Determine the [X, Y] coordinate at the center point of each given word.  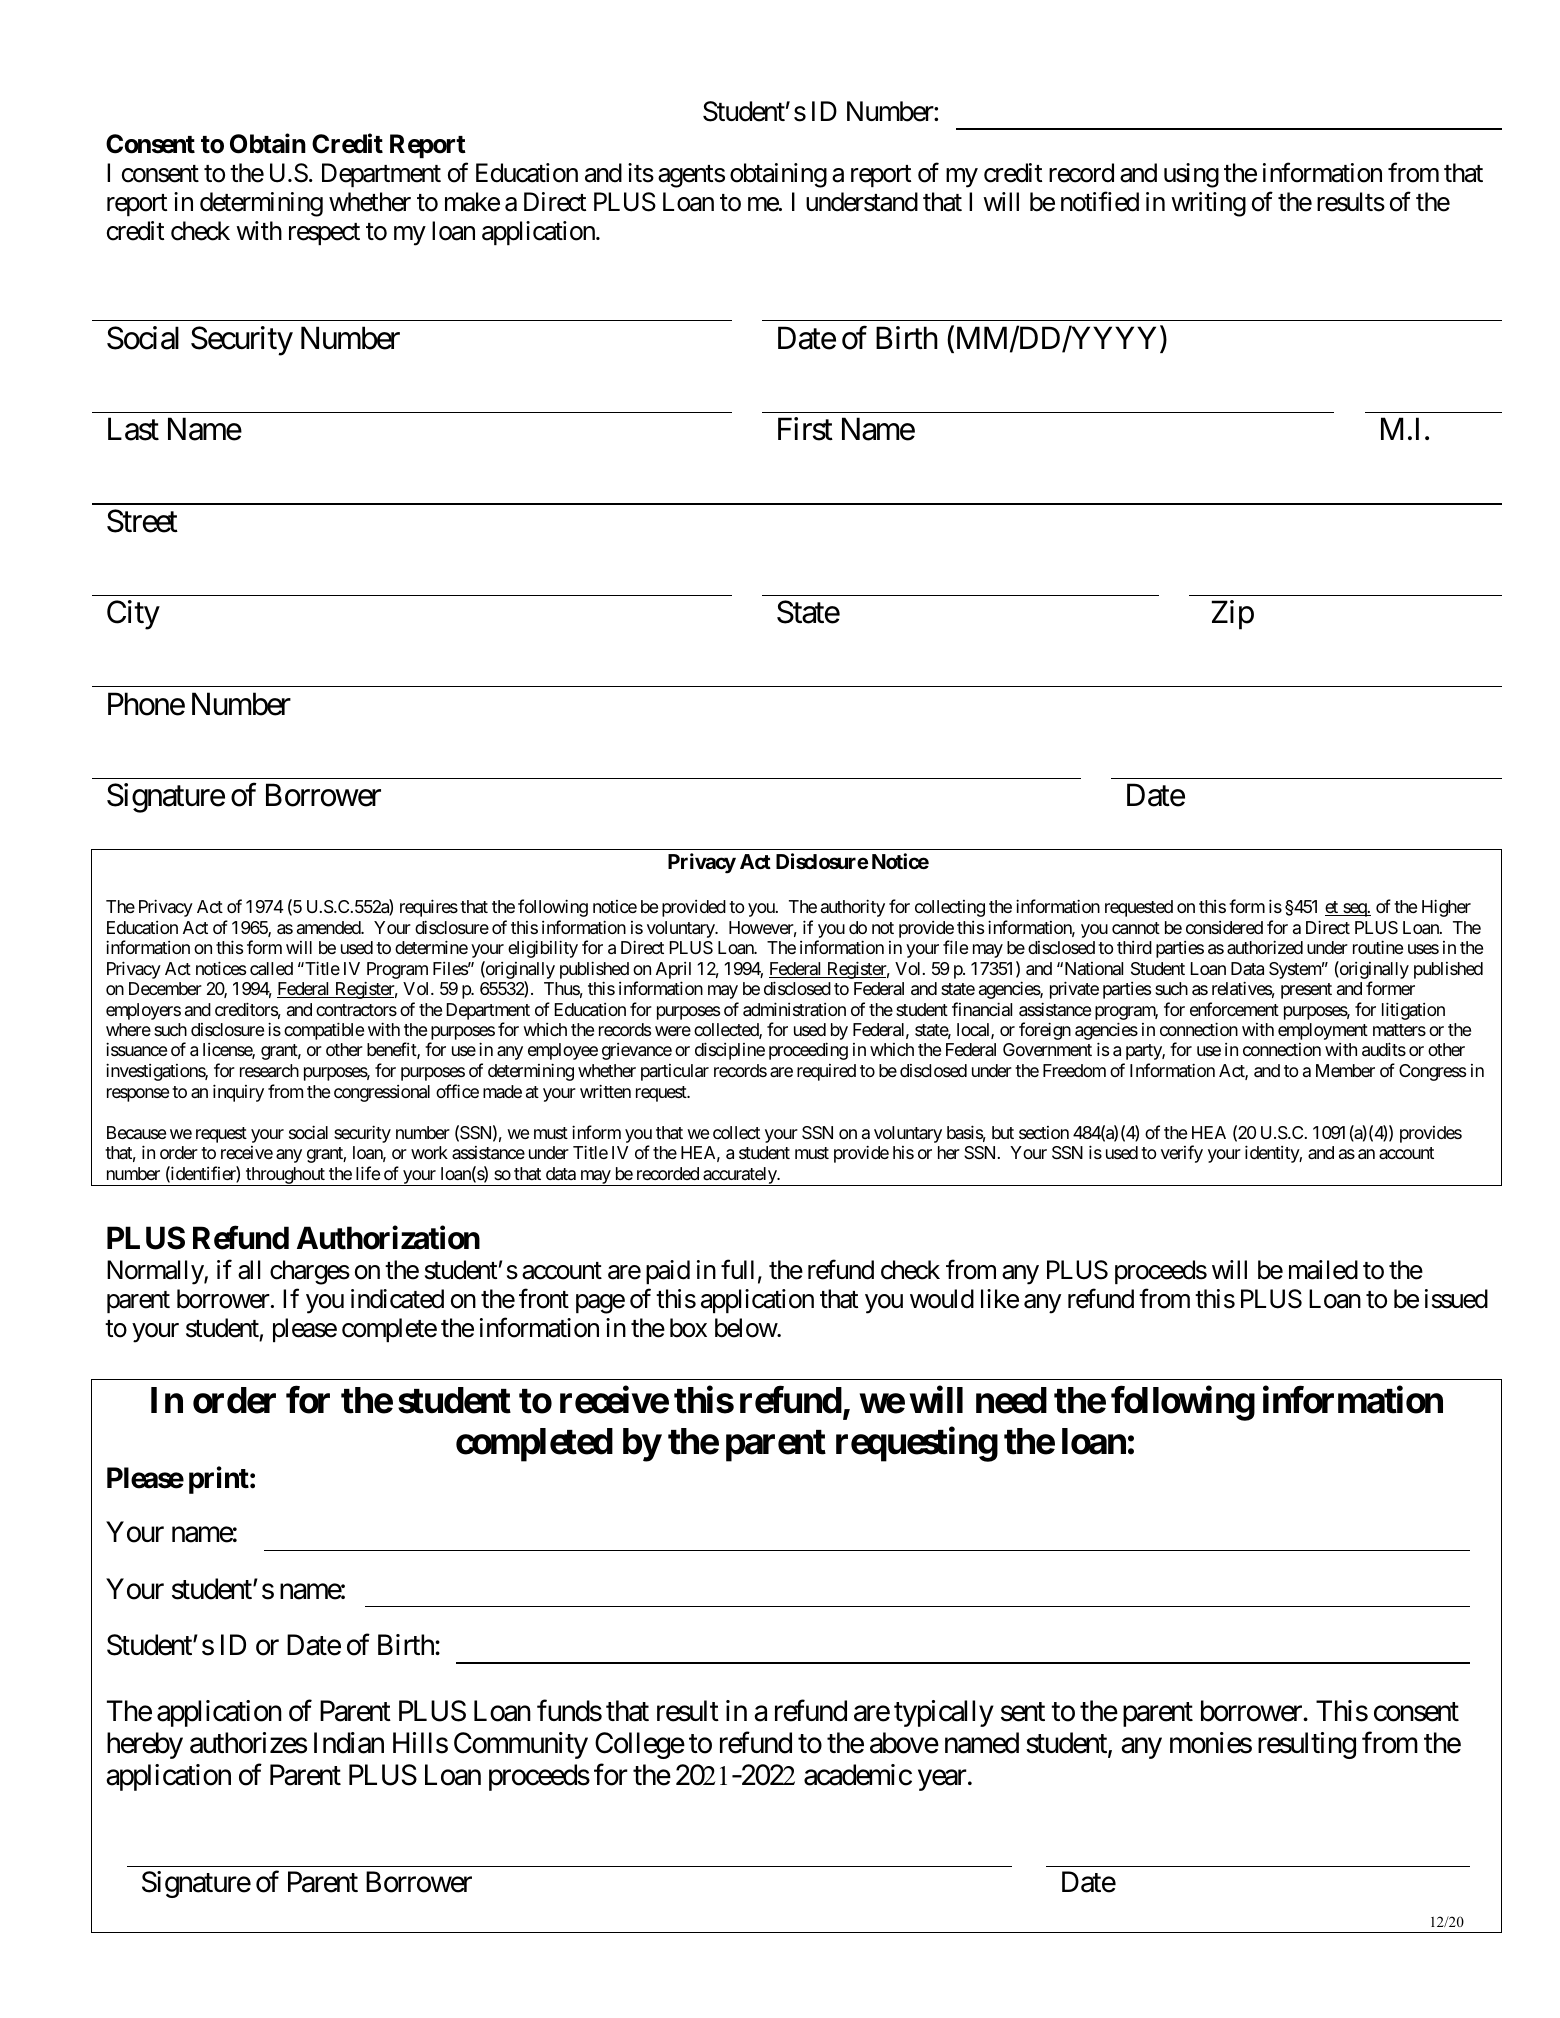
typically [944, 1713]
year [942, 1780]
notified [1100, 202]
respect [324, 234]
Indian [349, 1743]
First [805, 429]
